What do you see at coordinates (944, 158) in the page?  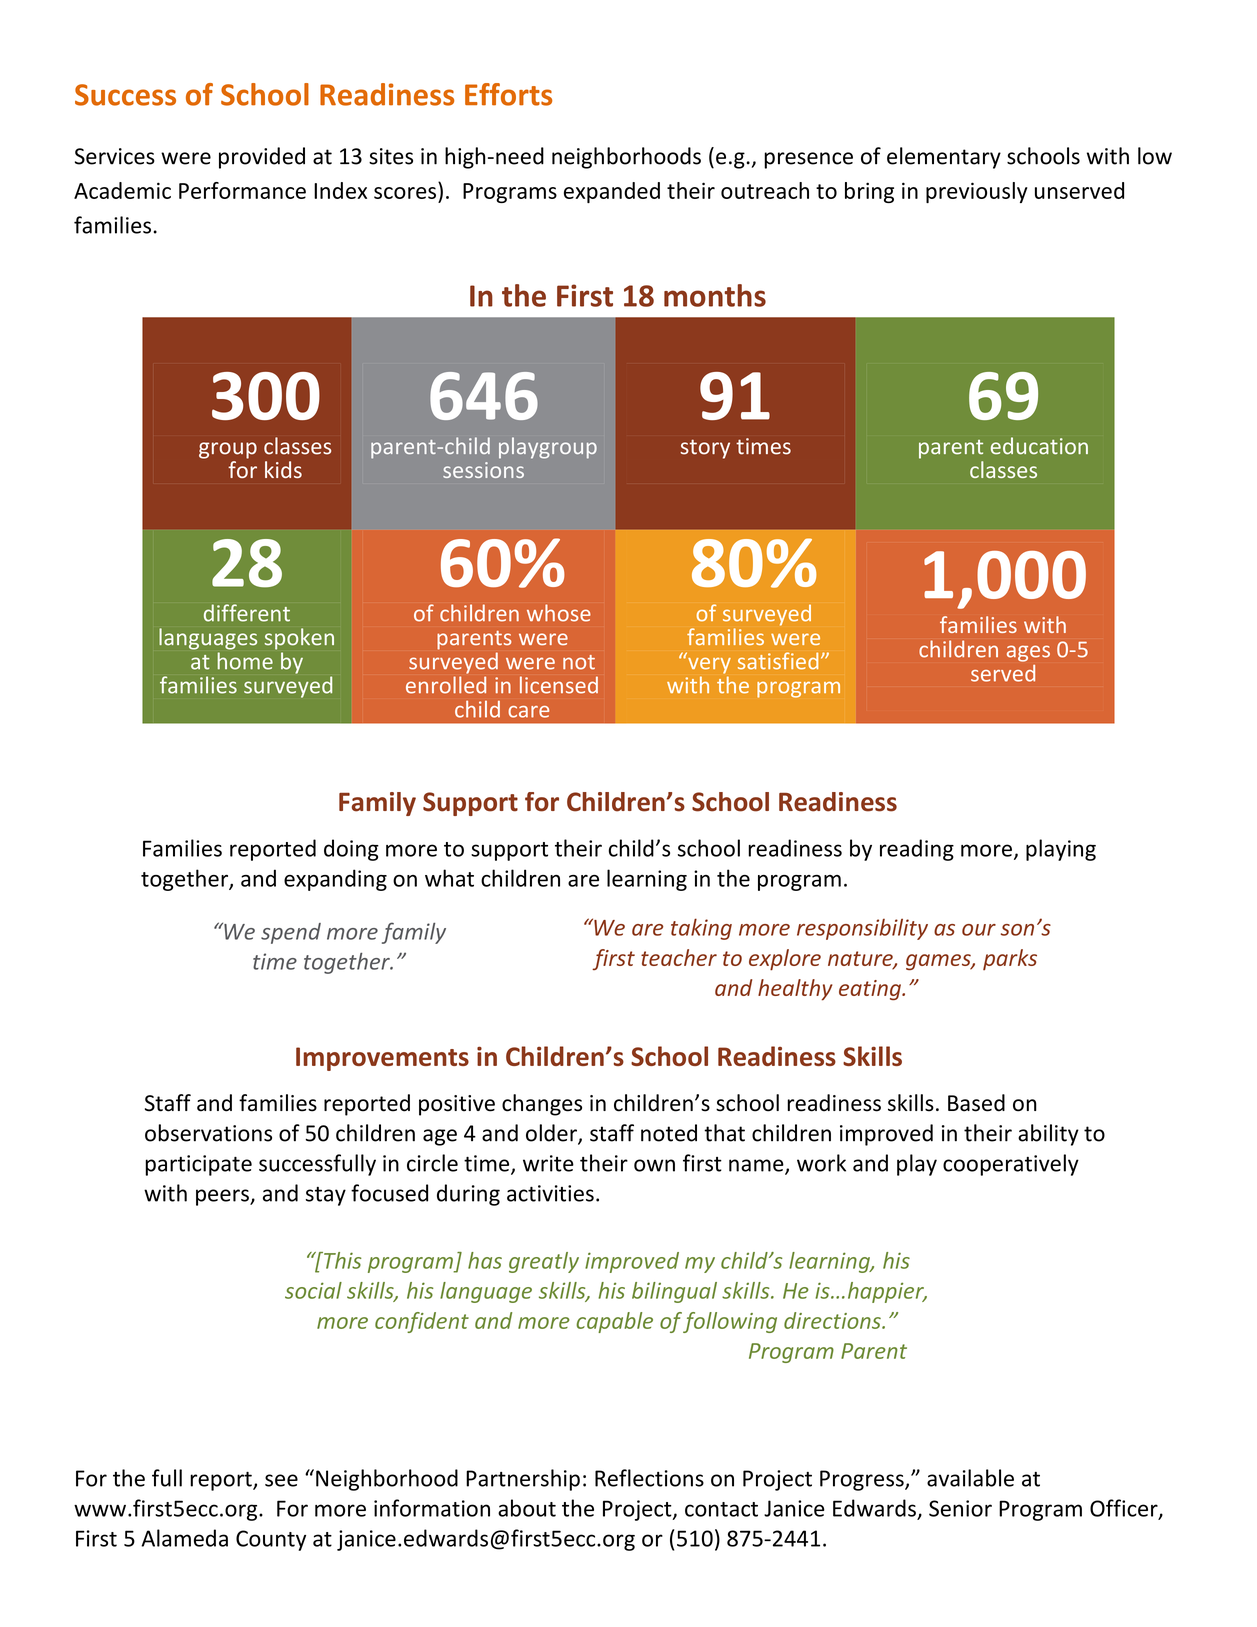 I see `elementary` at bounding box center [944, 158].
